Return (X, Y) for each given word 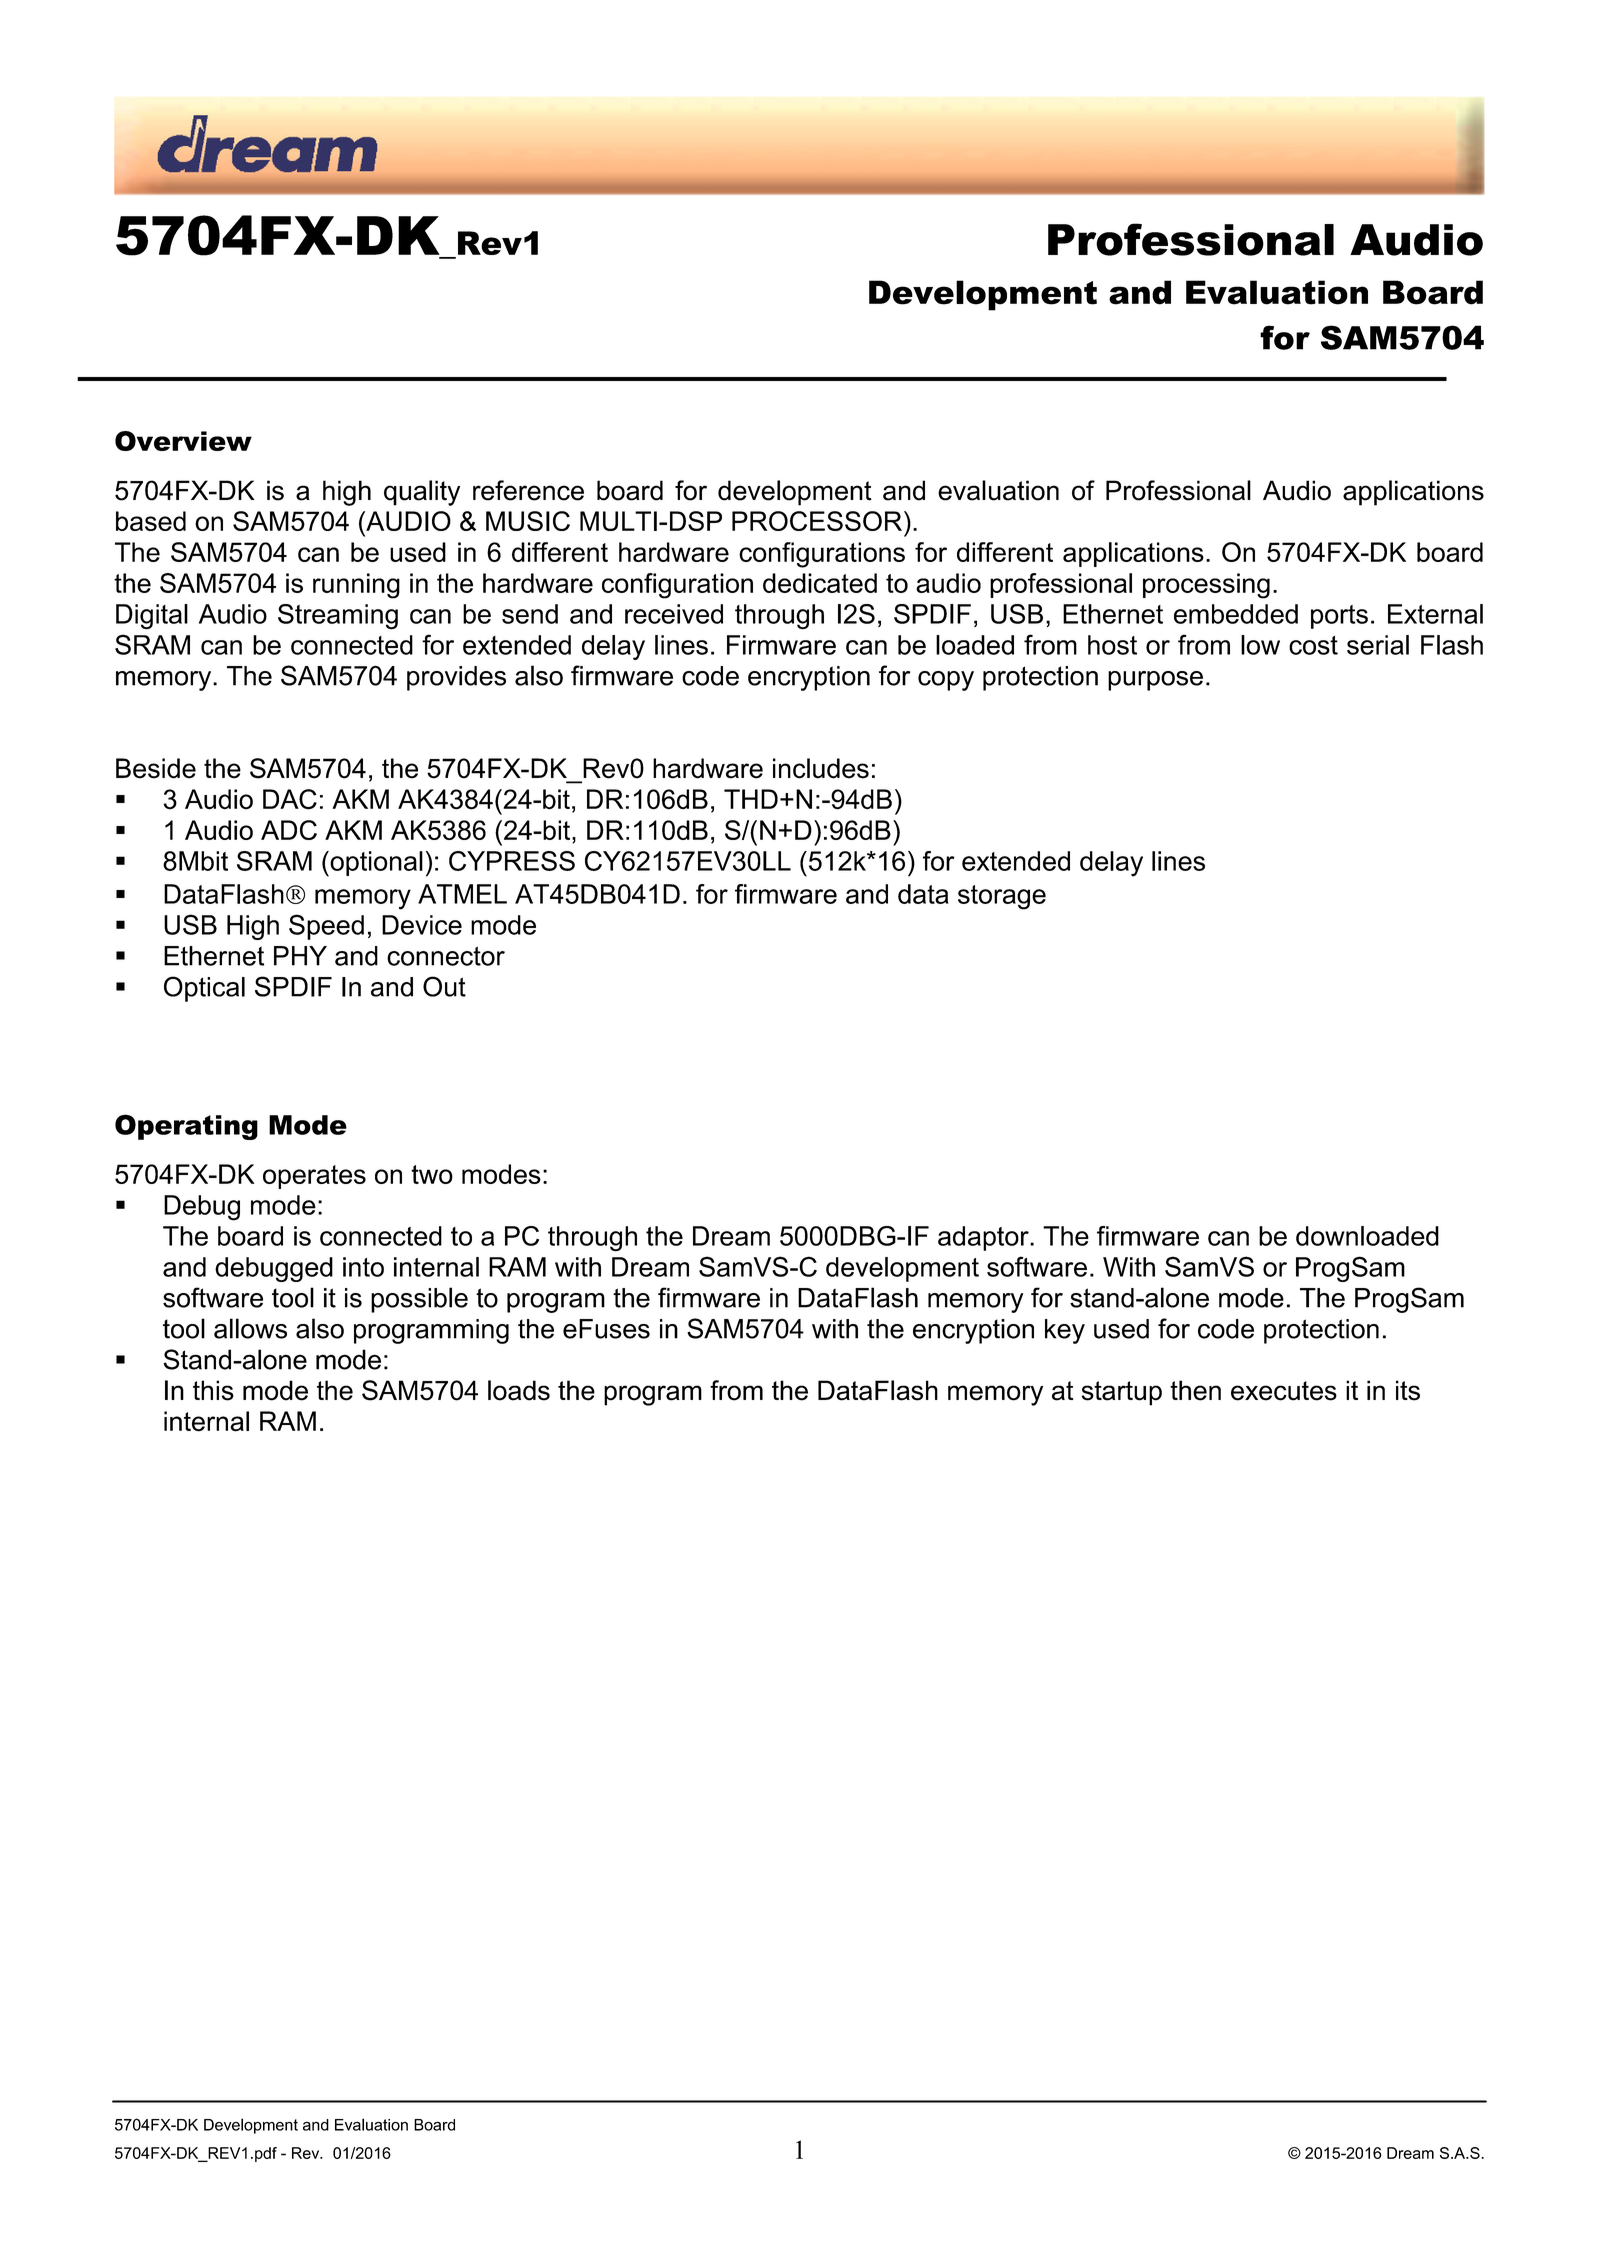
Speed (326, 927)
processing (1206, 586)
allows (250, 1328)
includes (821, 768)
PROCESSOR (817, 521)
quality (422, 493)
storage (1002, 897)
